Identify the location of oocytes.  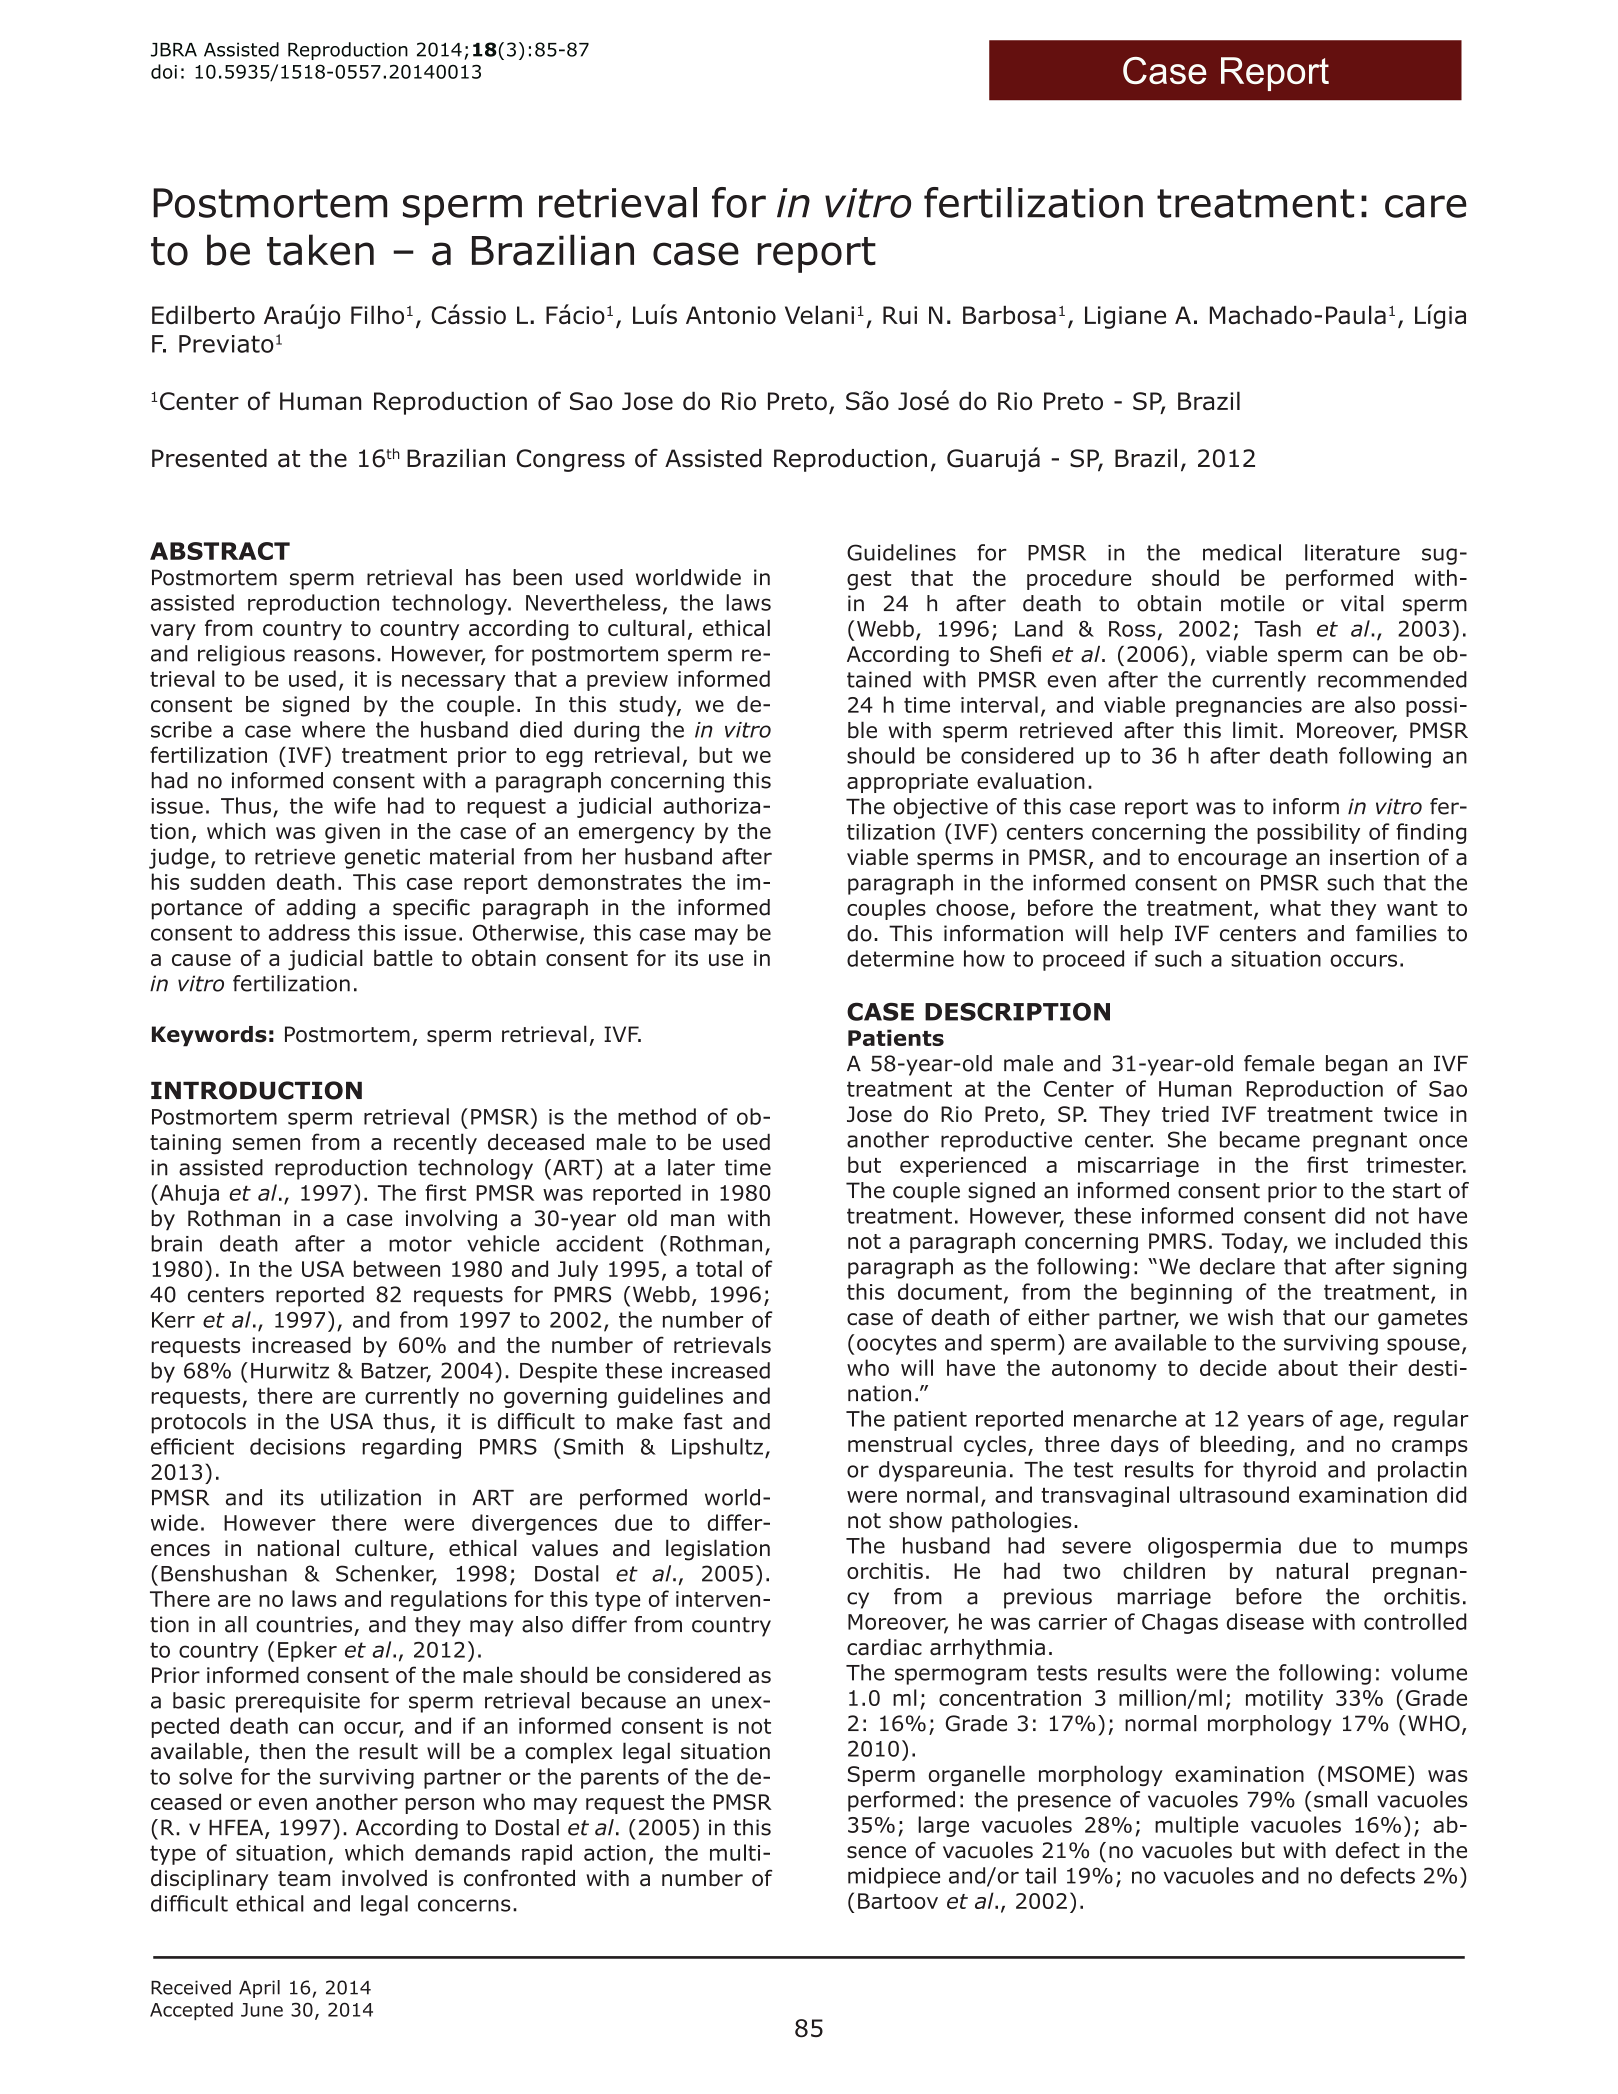
(897, 1345).
